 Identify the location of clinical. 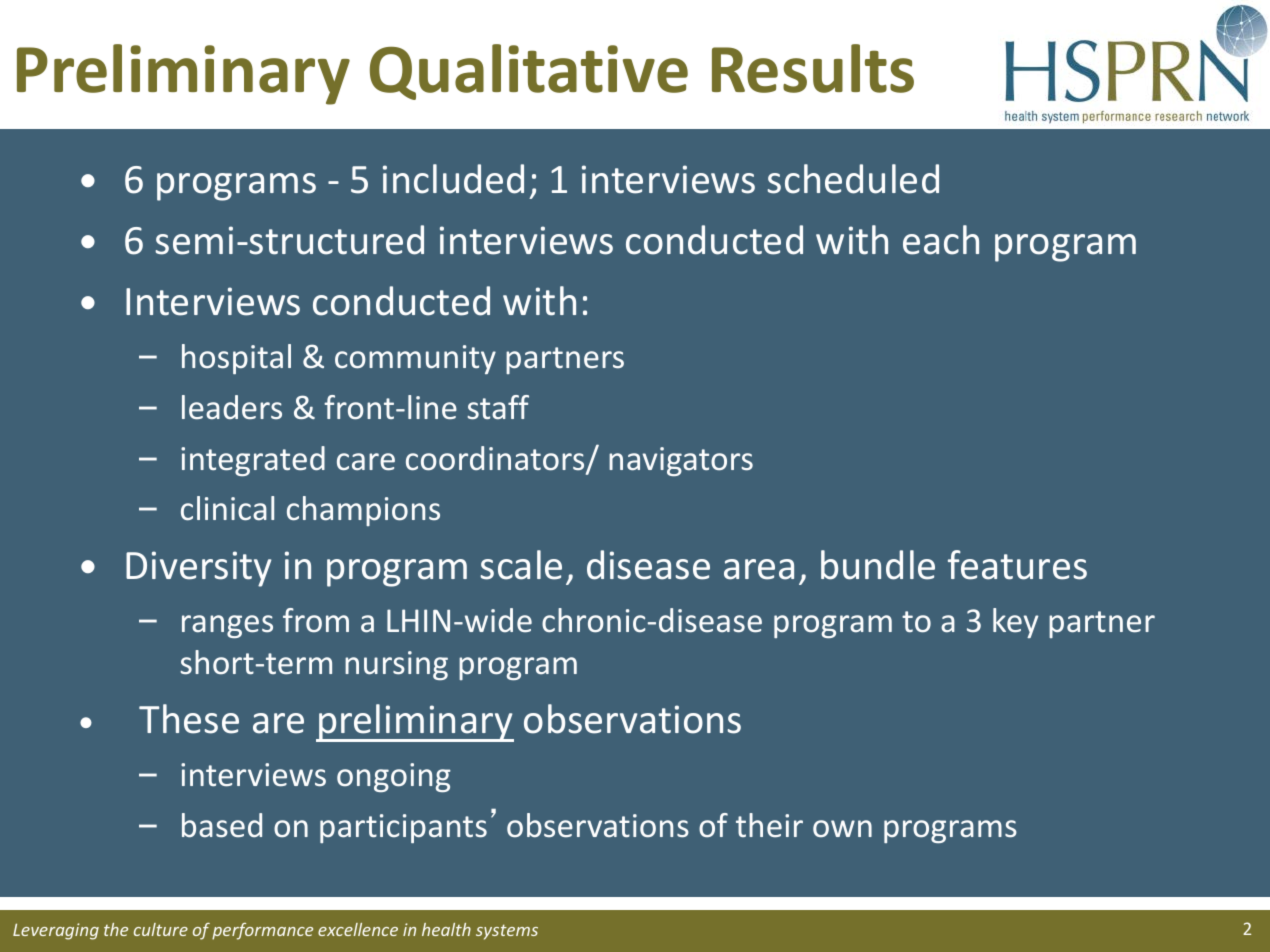
(227, 508).
